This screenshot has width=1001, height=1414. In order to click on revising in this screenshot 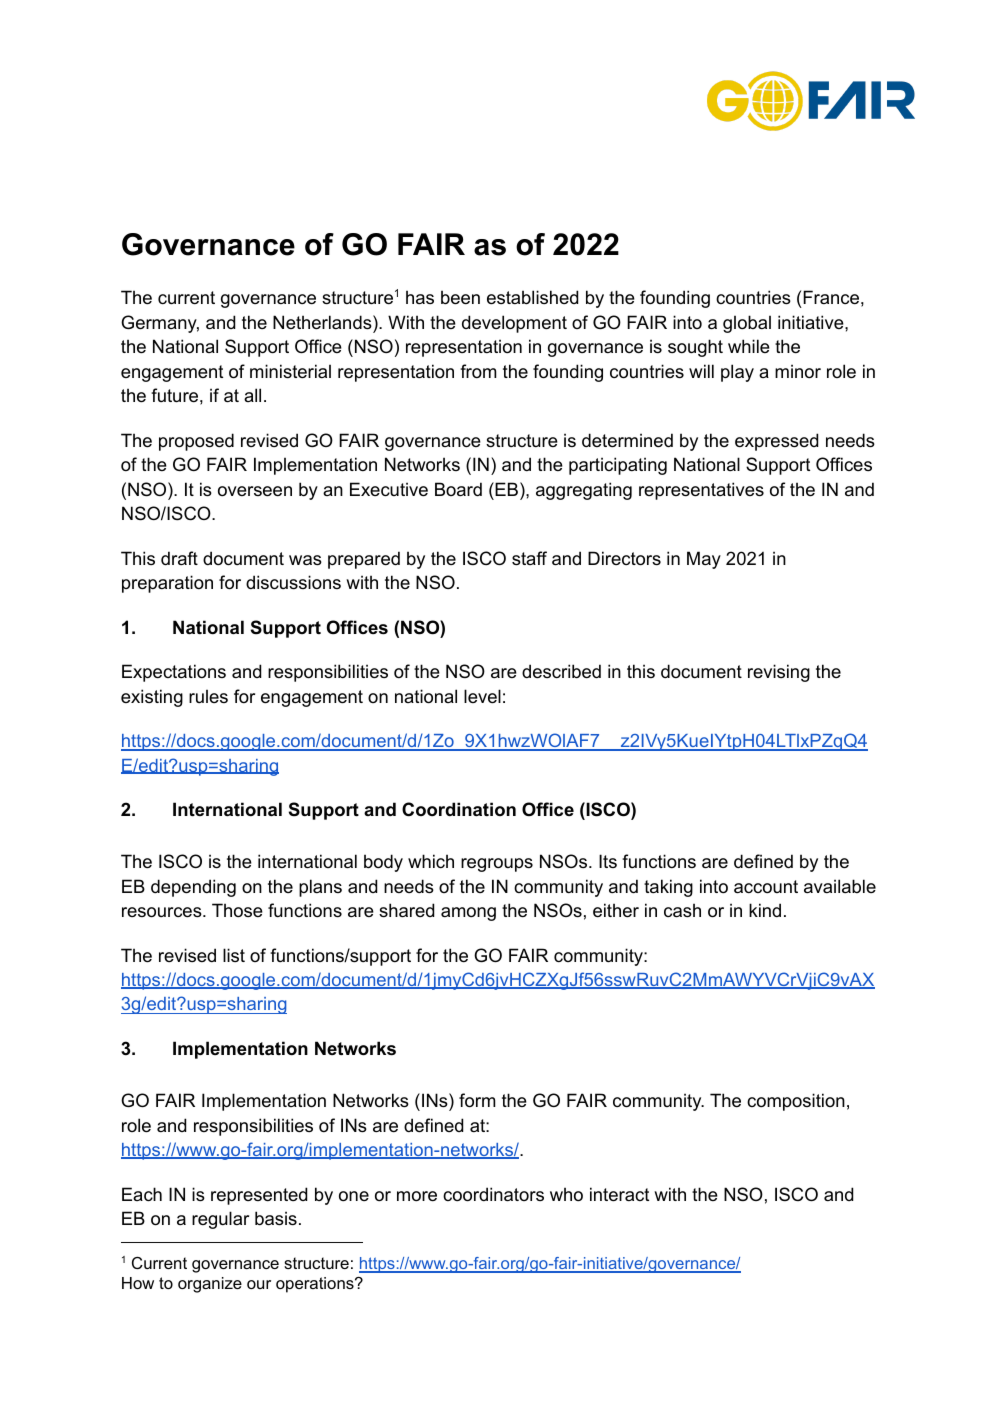, I will do `click(779, 673)`.
